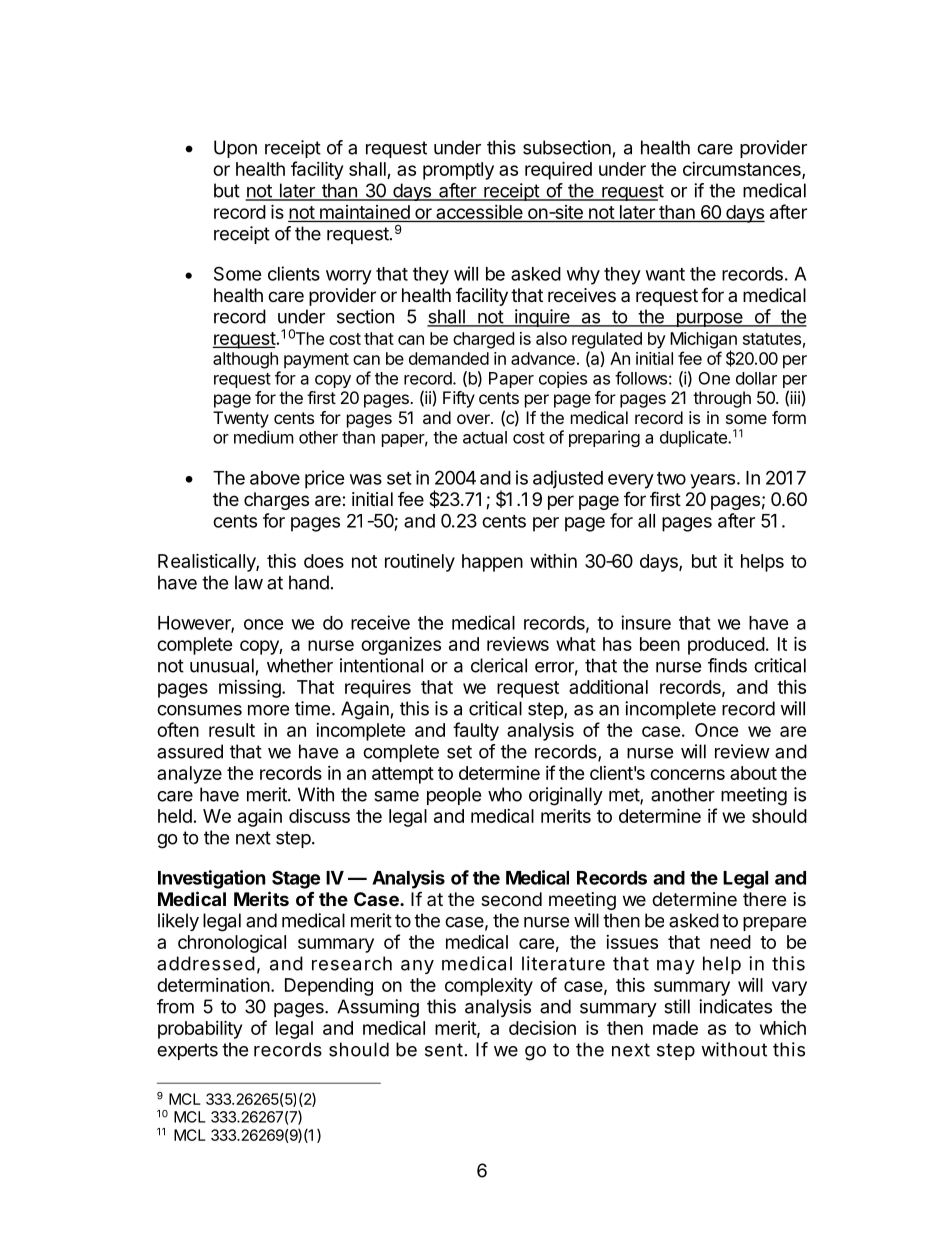  Describe the element at coordinates (714, 378) in the image. I see `One` at that location.
